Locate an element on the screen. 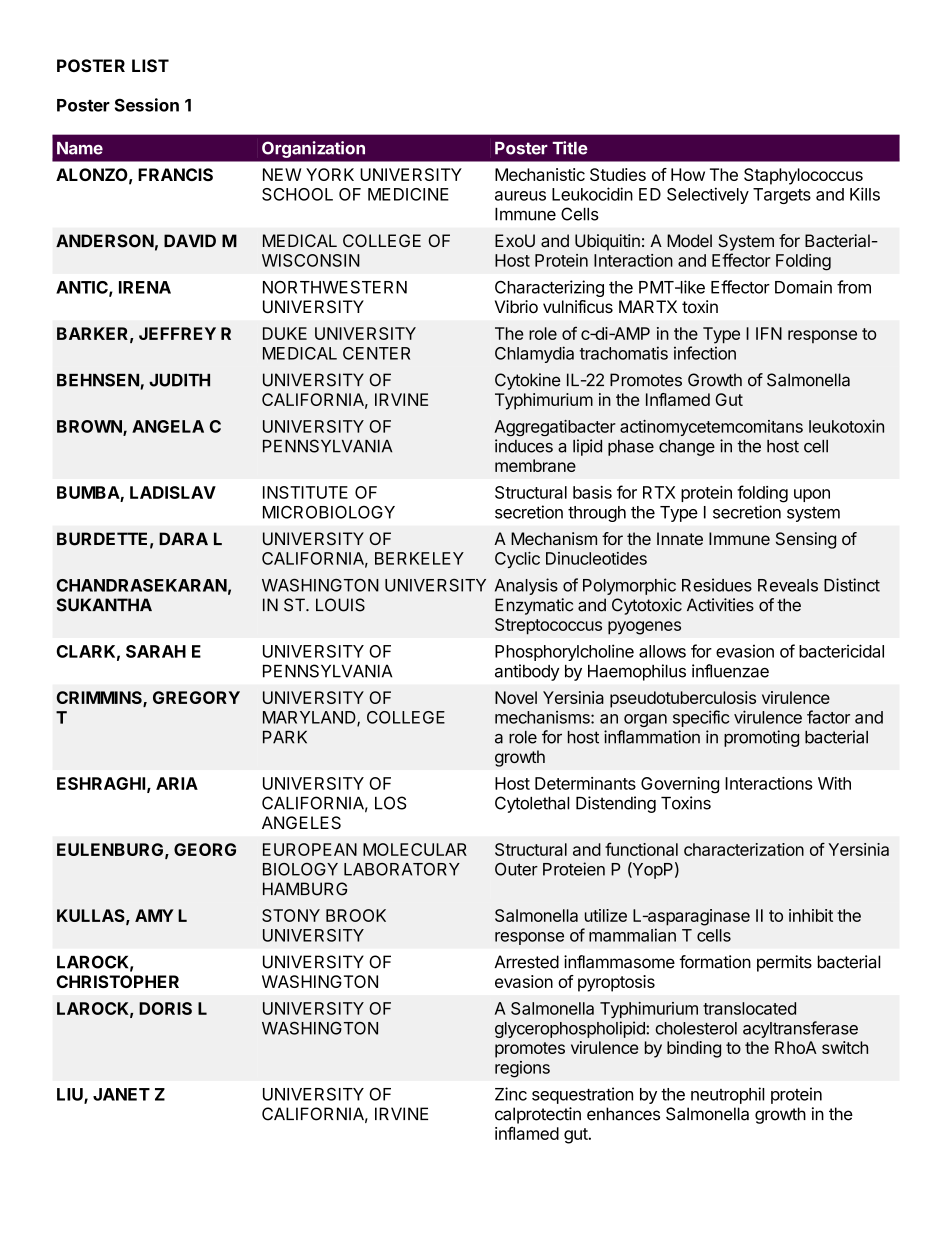 This screenshot has height=1233, width=952. JANET is located at coordinates (121, 1094).
